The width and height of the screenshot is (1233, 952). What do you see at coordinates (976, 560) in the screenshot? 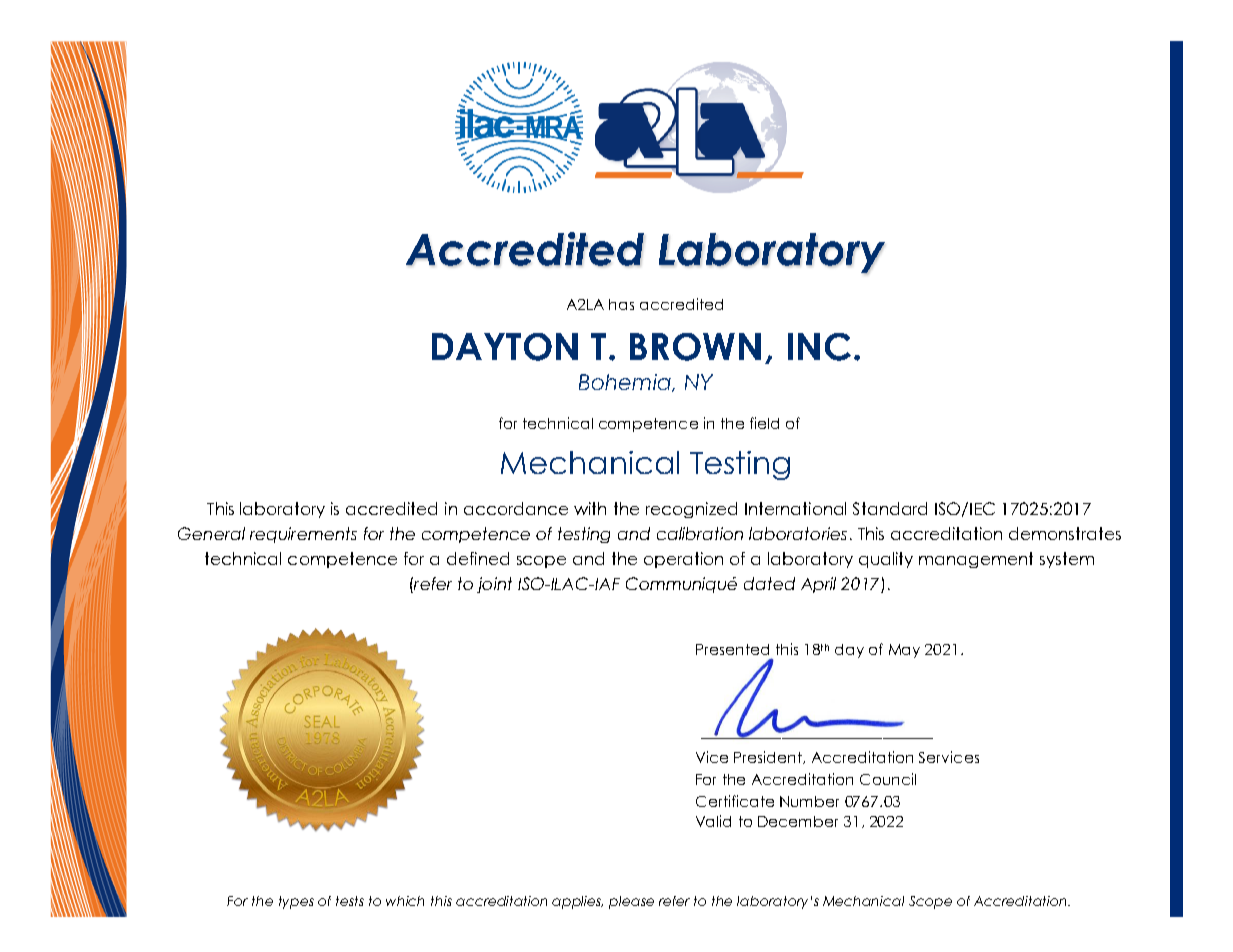
I see `management` at bounding box center [976, 560].
